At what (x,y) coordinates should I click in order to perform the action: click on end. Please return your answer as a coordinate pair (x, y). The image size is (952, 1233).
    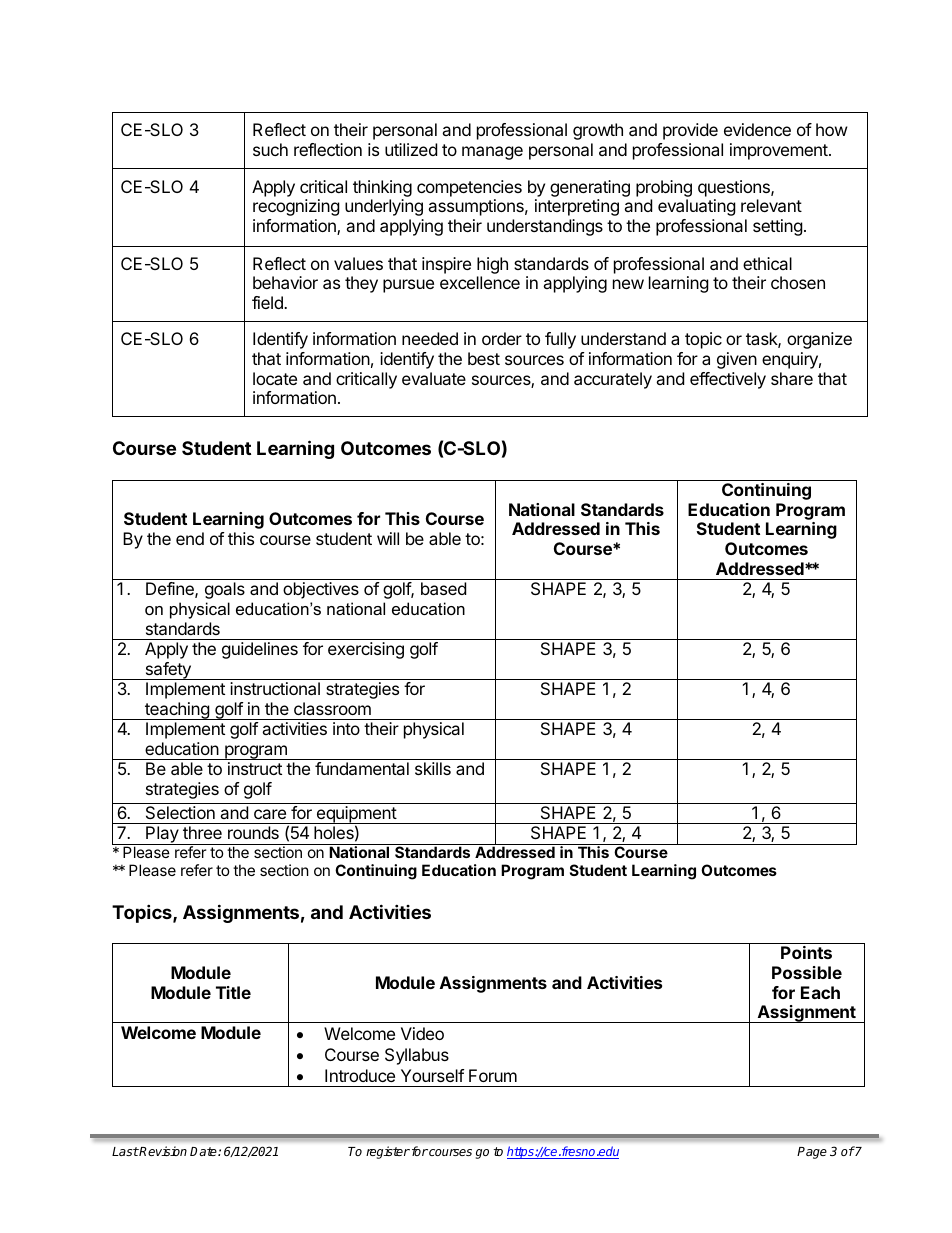
    Looking at the image, I should click on (190, 538).
